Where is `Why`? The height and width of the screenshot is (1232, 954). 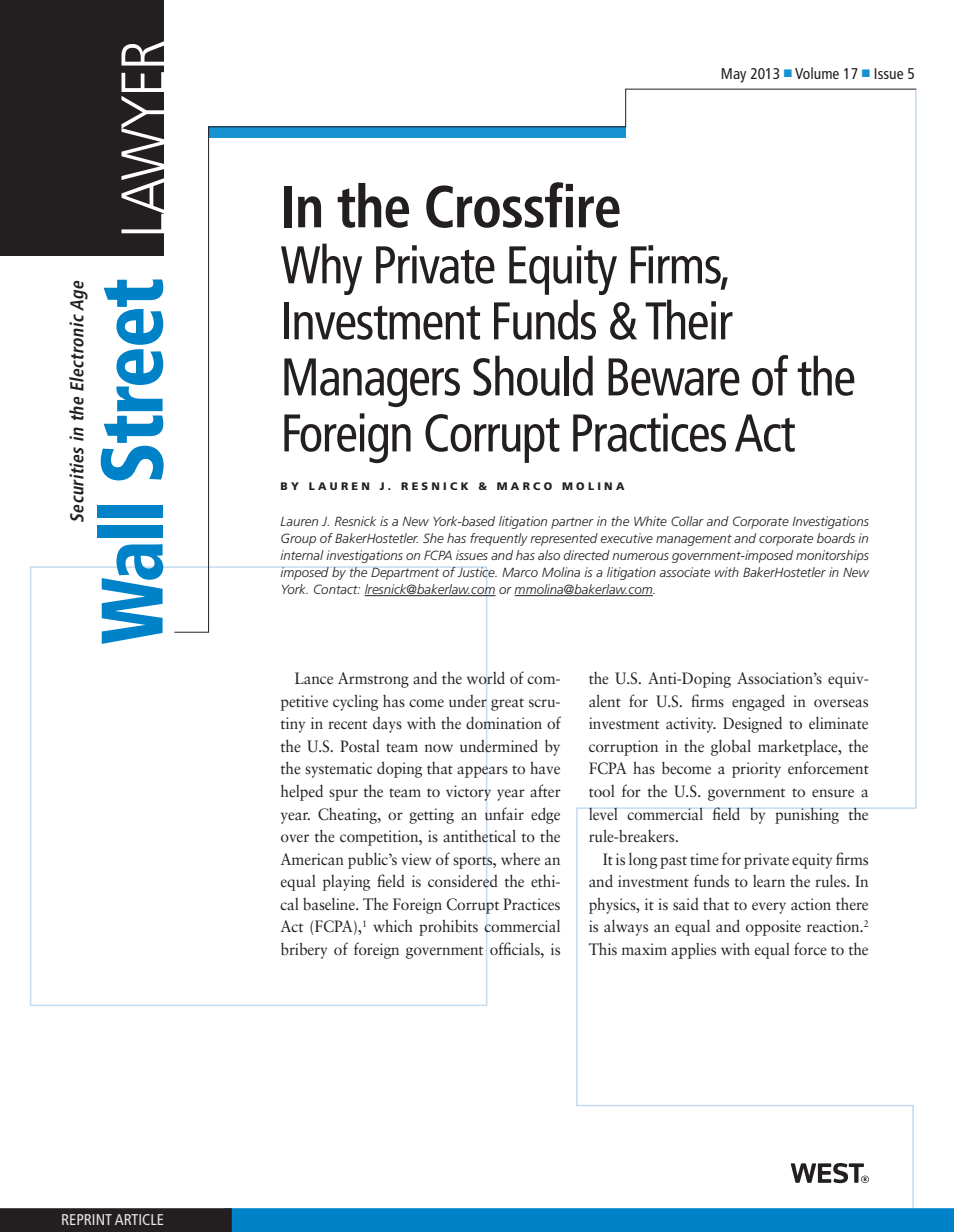
Why is located at coordinates (321, 269).
